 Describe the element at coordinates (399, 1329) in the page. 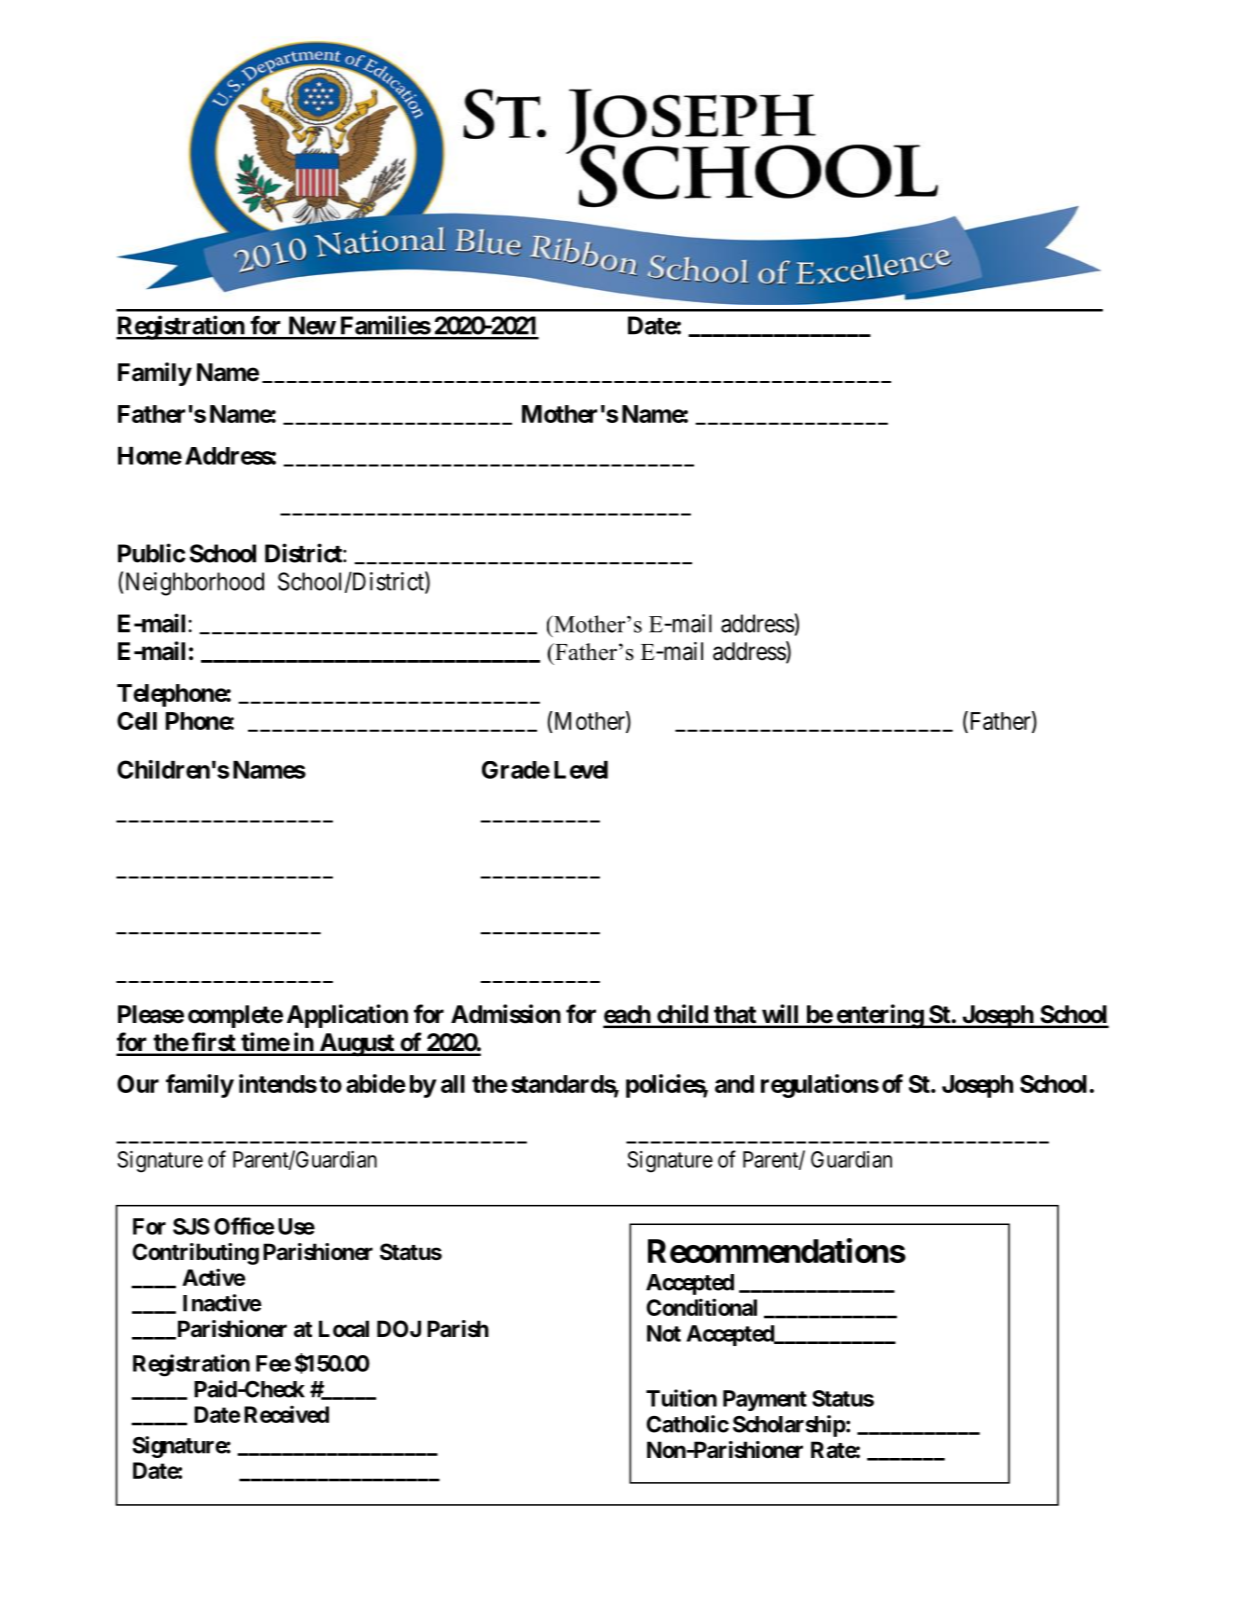

I see `DOJ` at that location.
